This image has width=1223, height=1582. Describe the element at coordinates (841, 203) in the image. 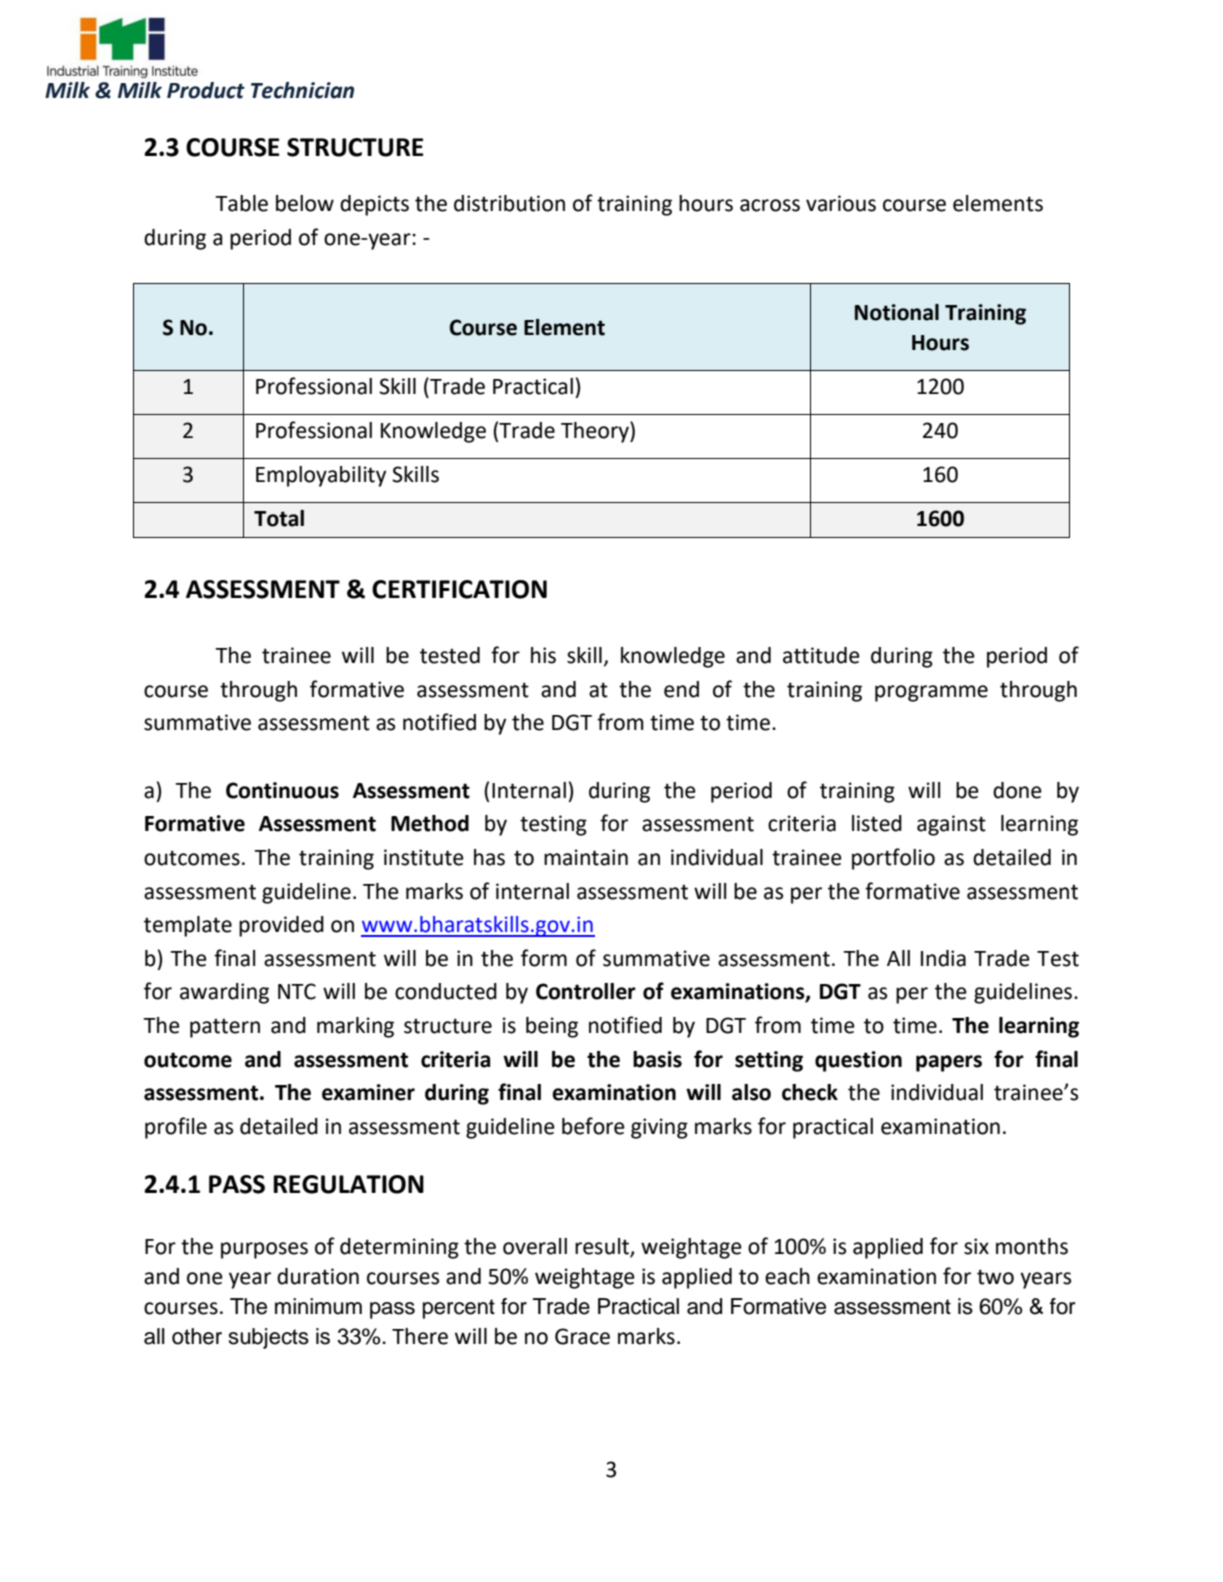

I see `various` at that location.
